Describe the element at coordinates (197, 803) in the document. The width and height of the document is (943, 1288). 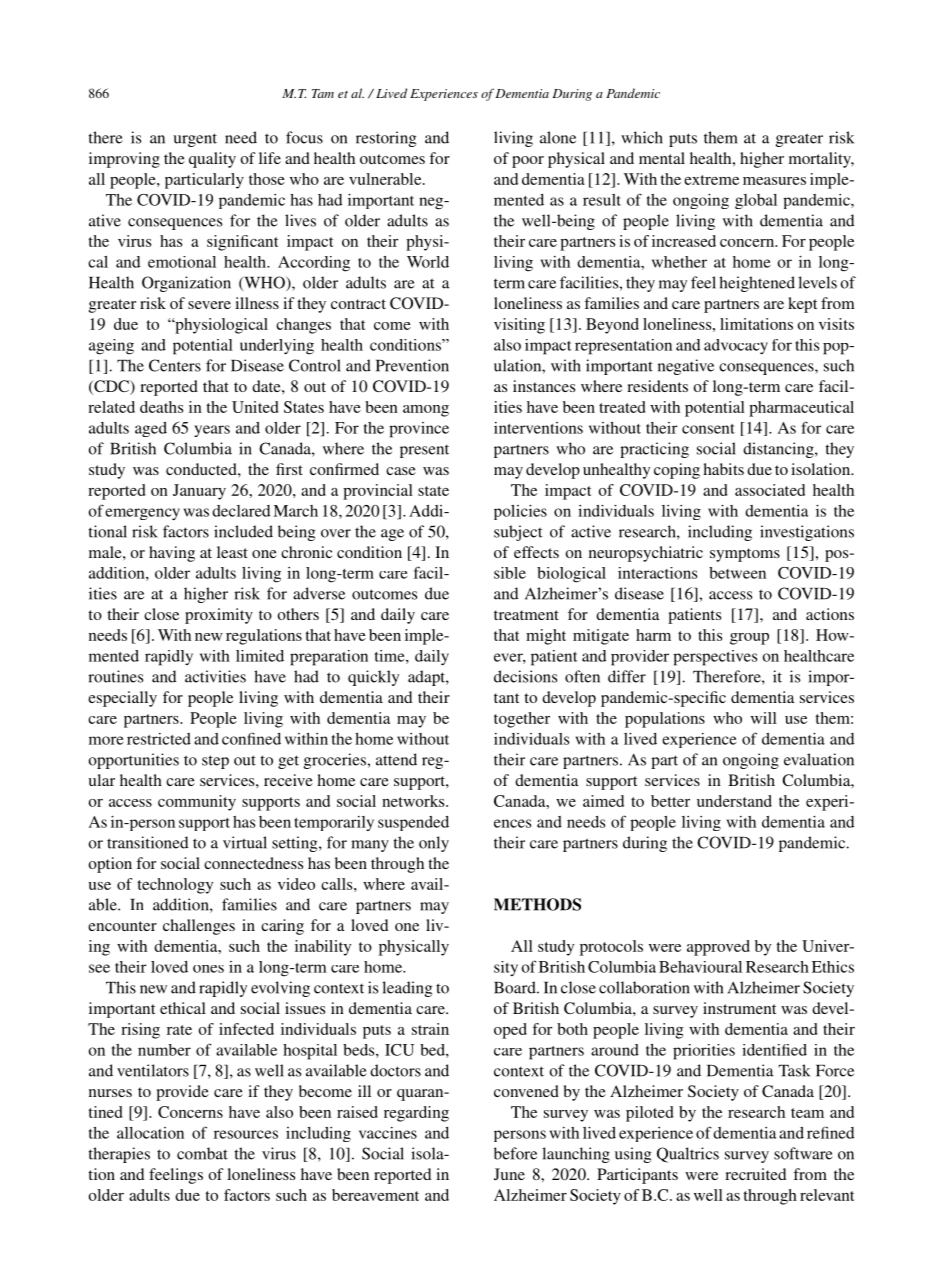
I see `community` at that location.
